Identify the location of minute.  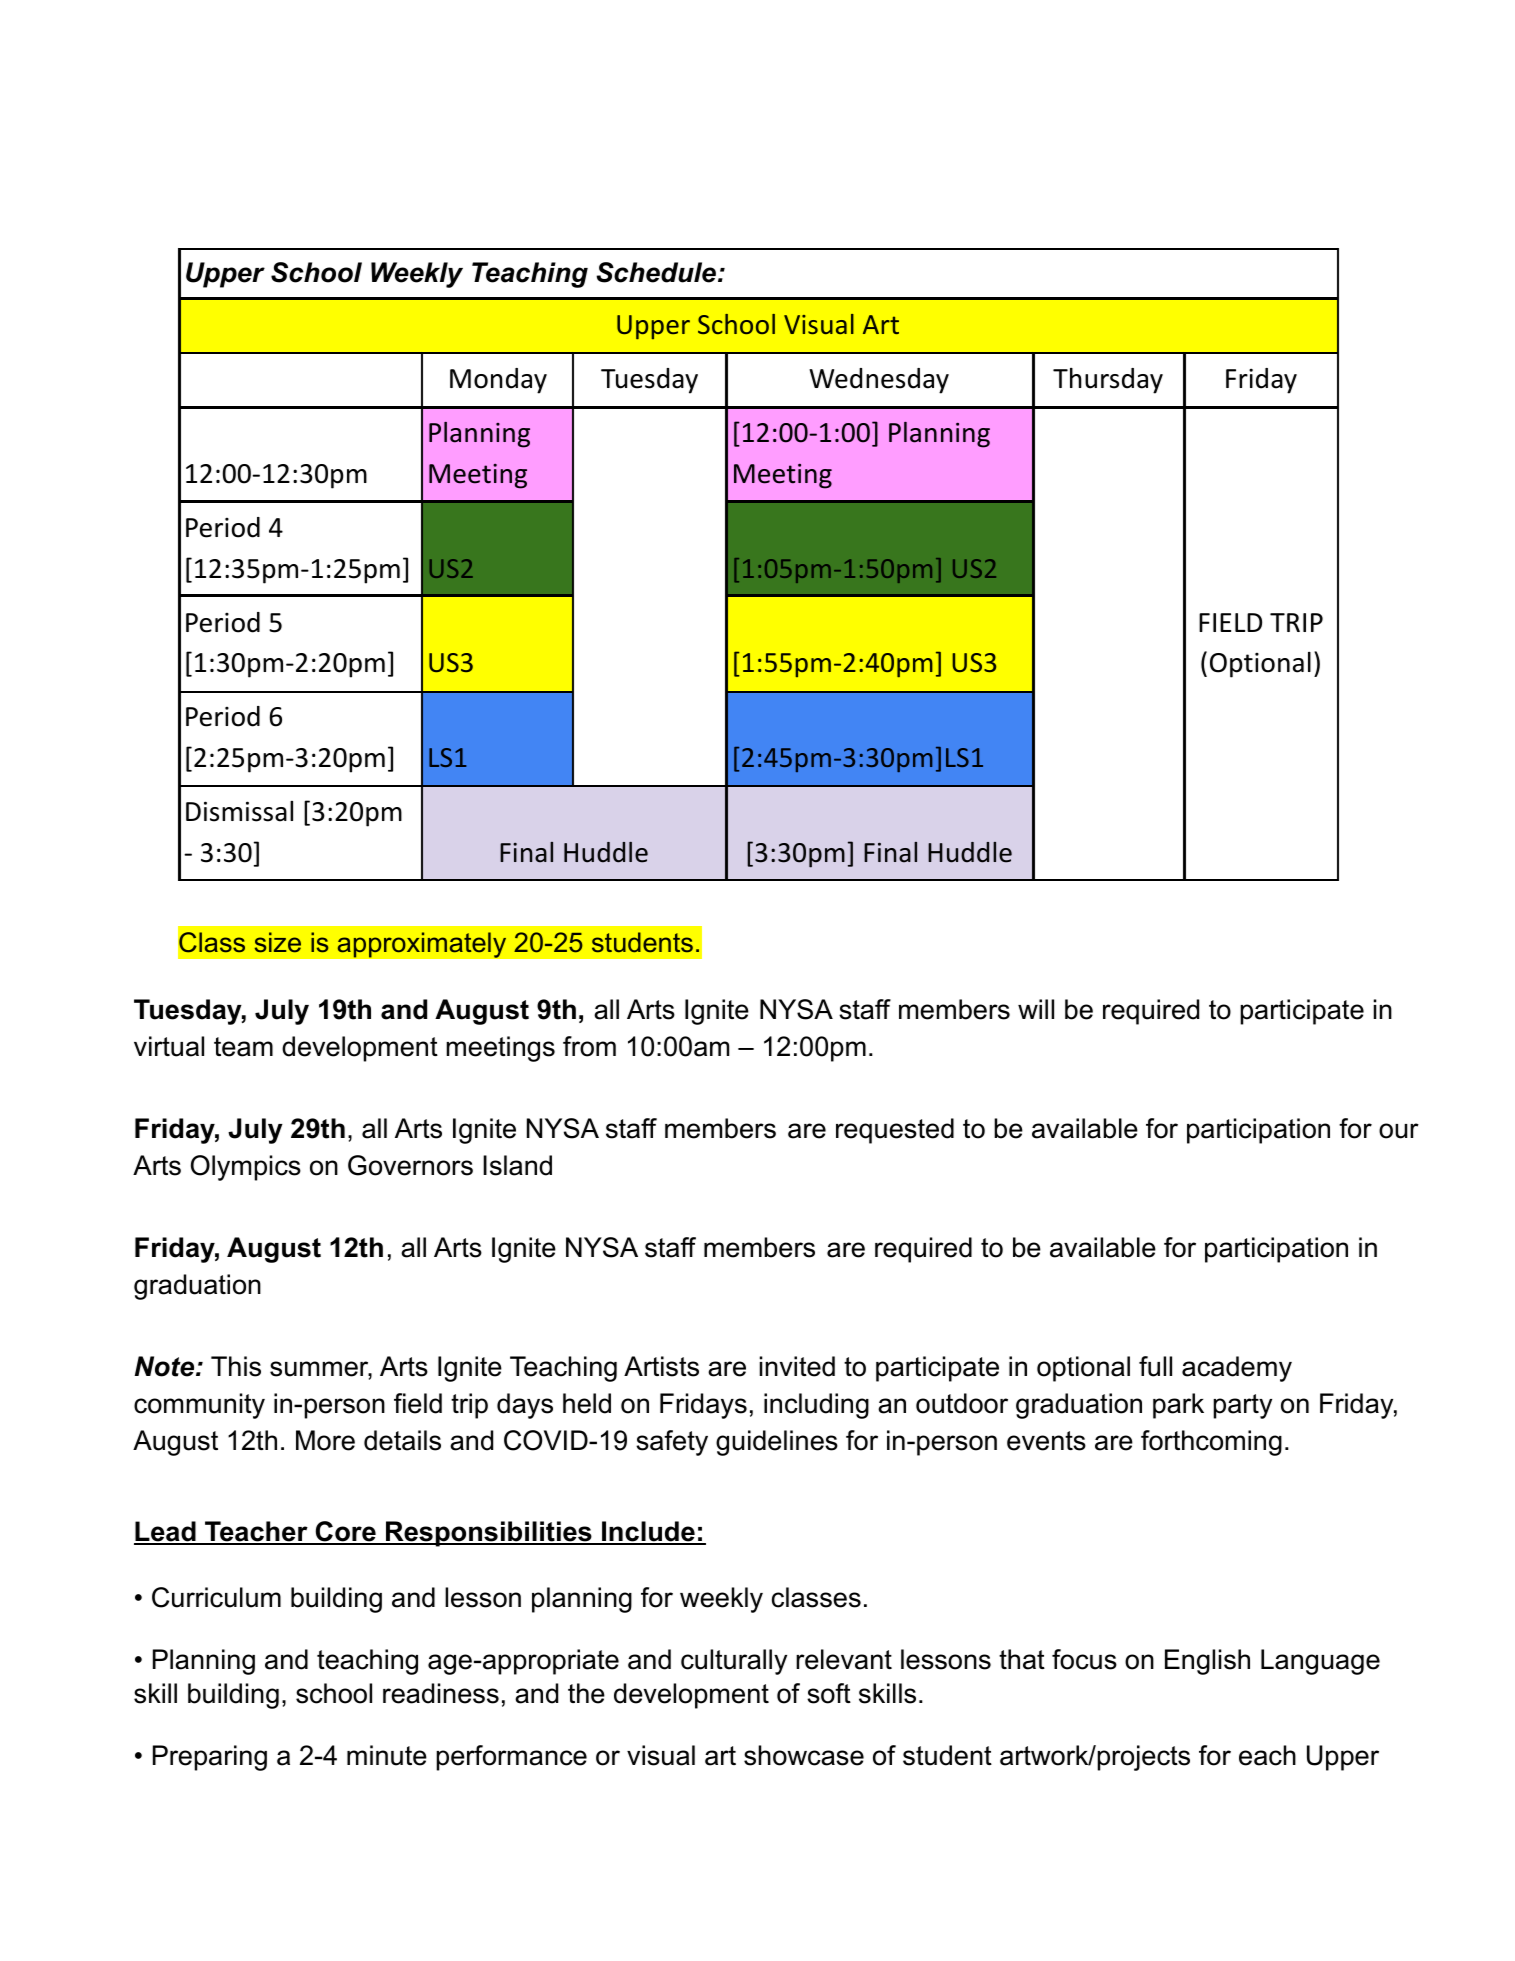
(387, 1755).
